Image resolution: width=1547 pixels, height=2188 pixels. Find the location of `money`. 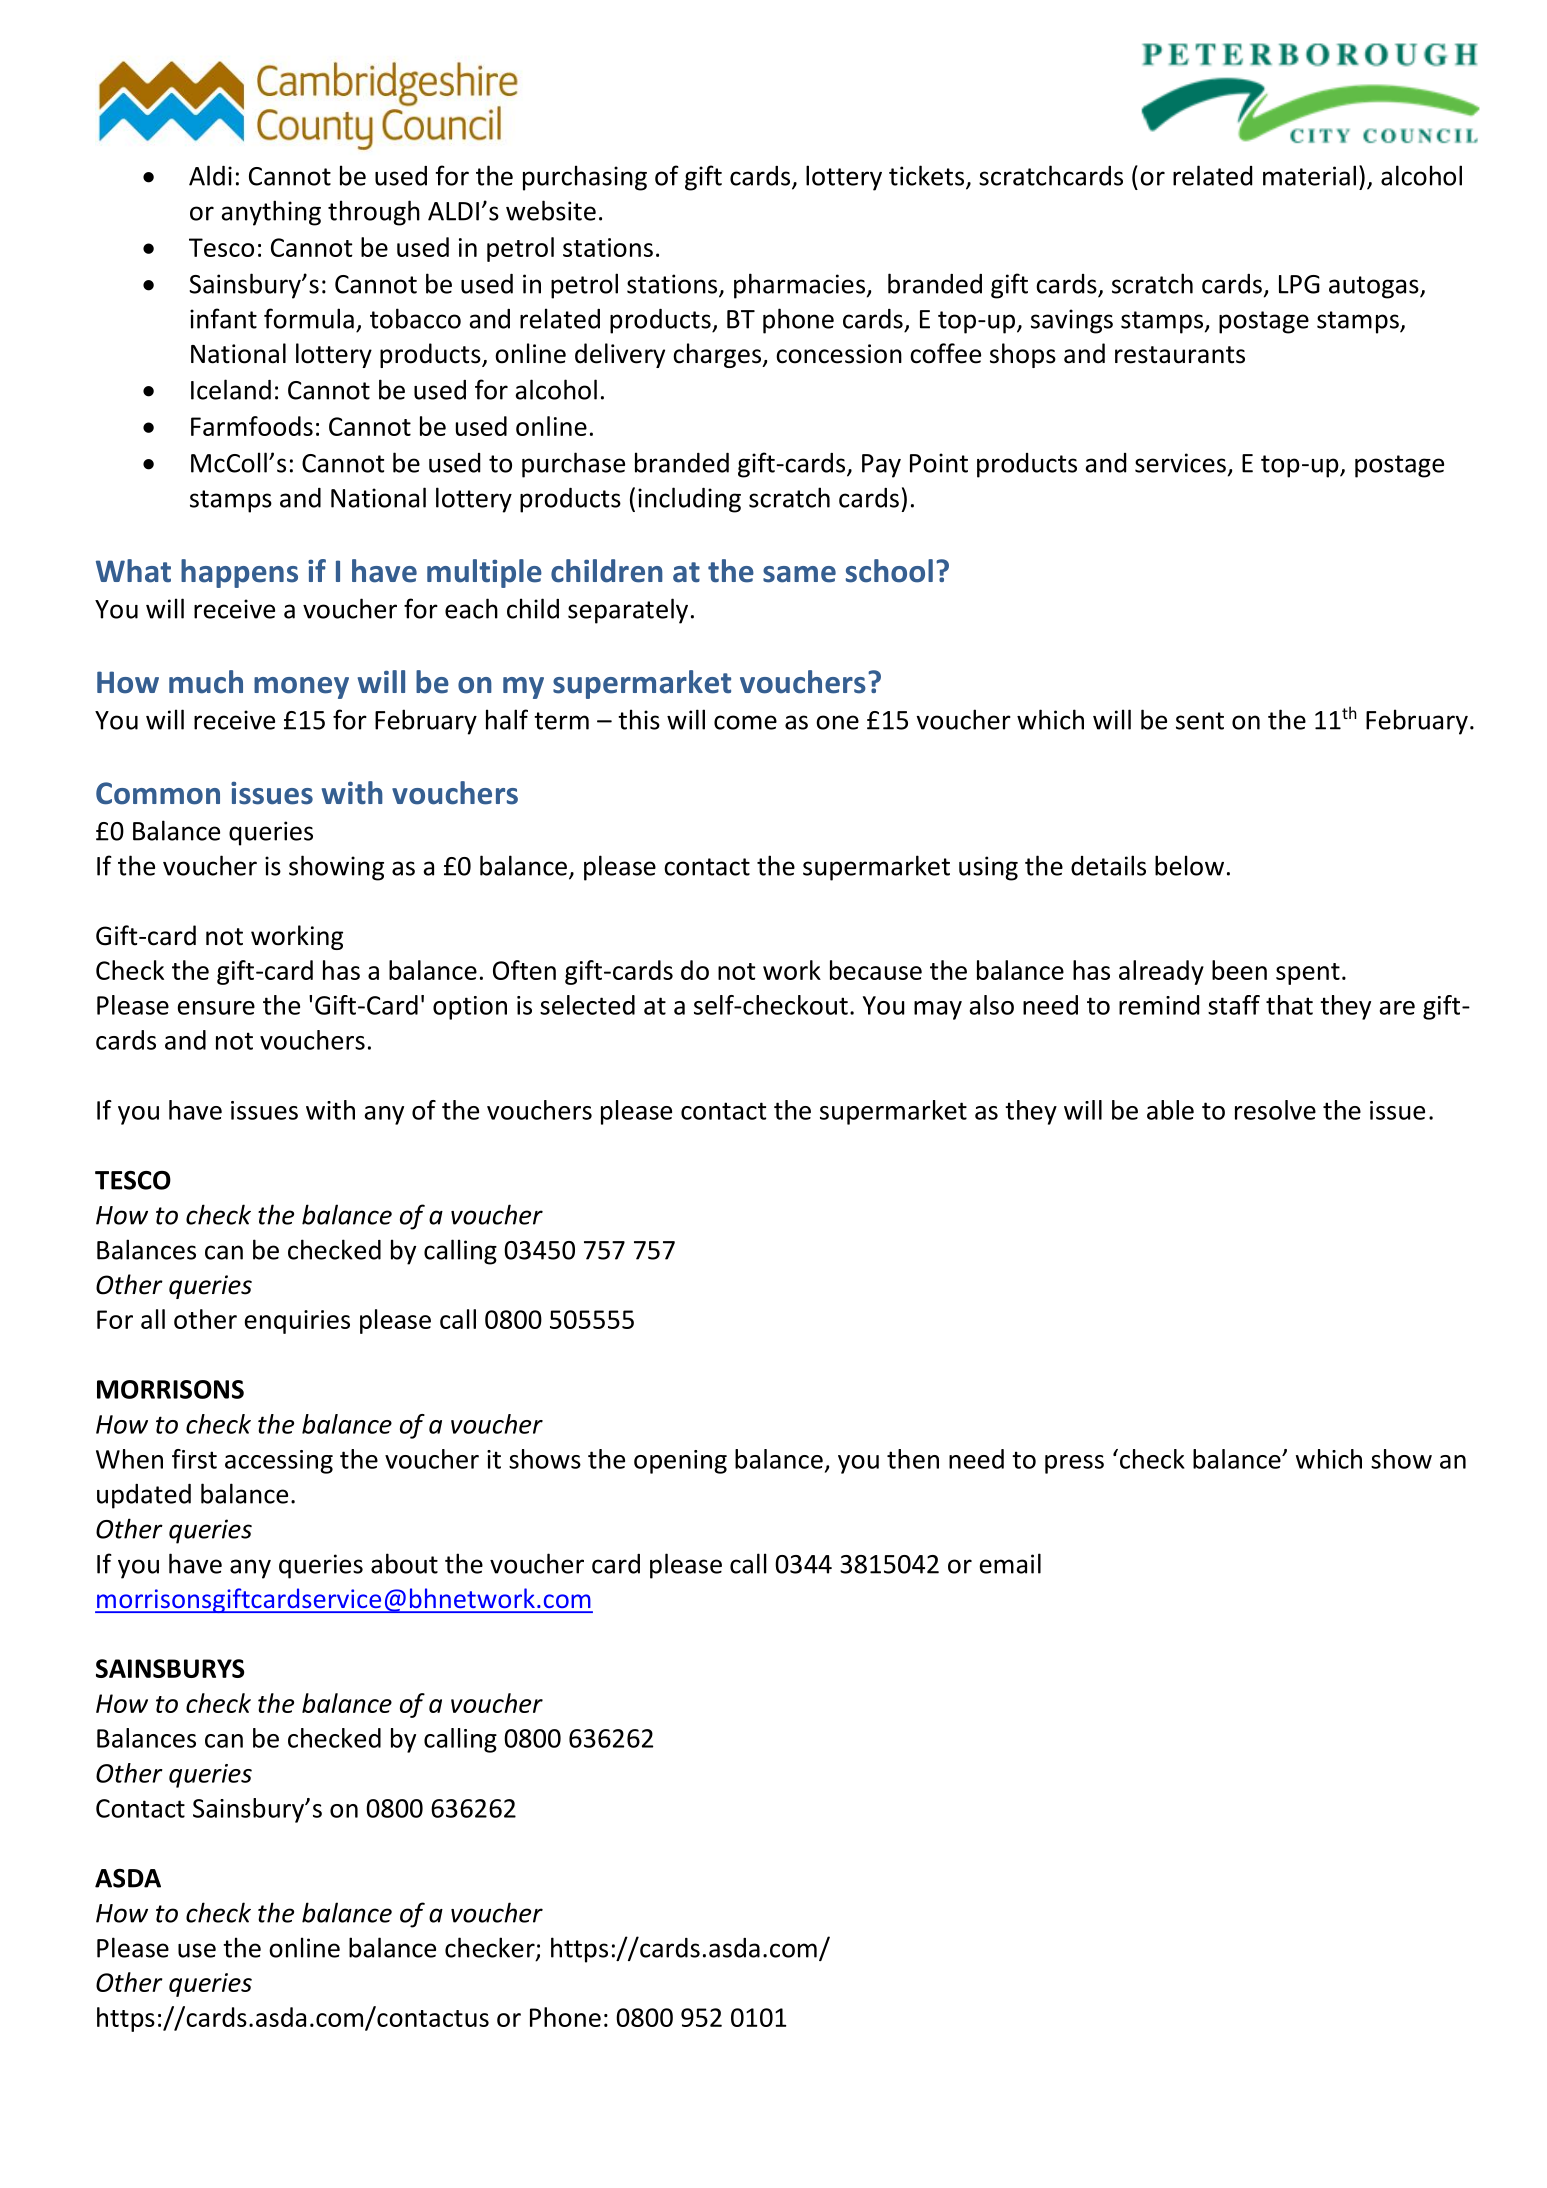

money is located at coordinates (301, 688).
